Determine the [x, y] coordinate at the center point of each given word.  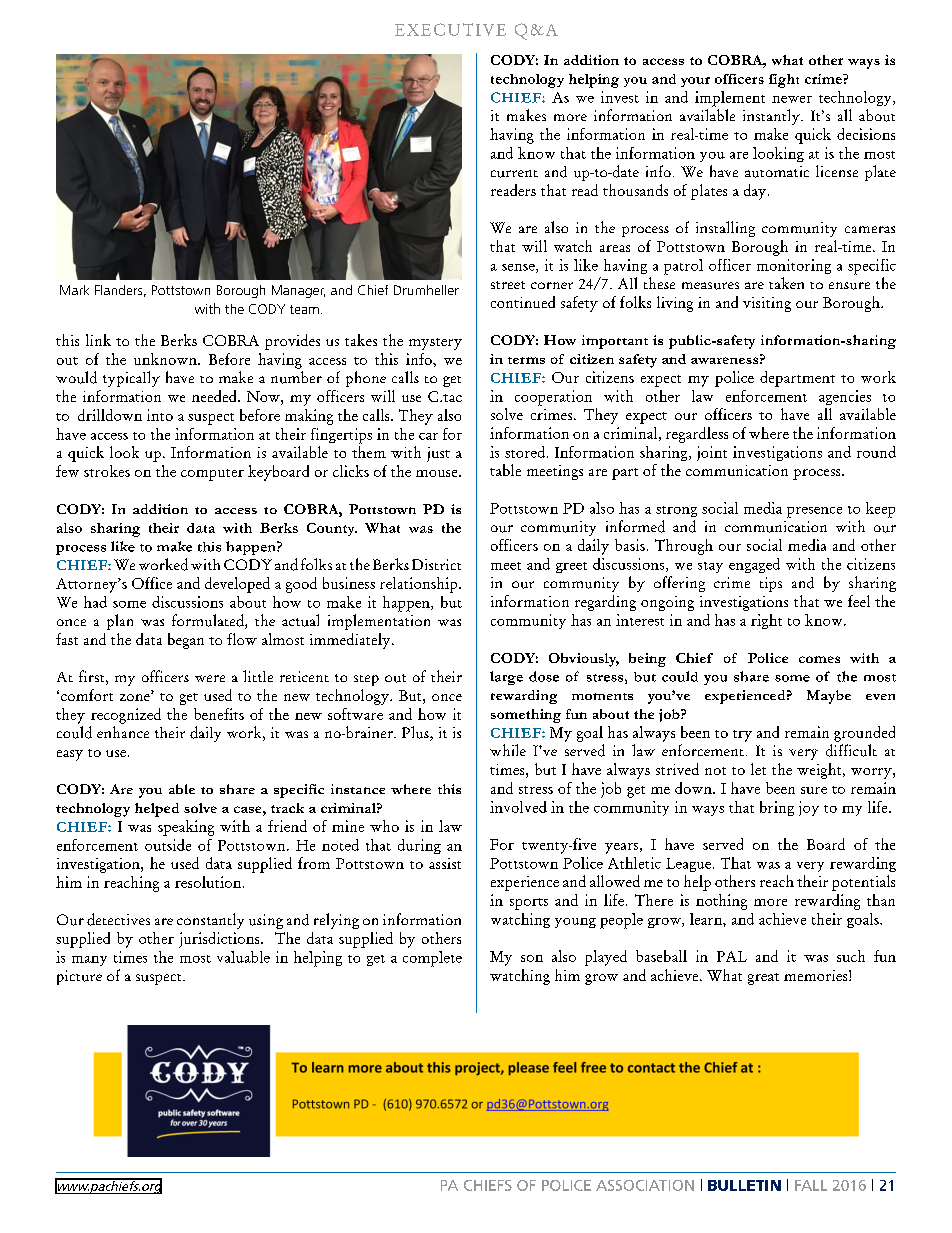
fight [784, 81]
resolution [209, 882]
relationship [420, 585]
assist [445, 863]
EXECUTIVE [450, 29]
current [514, 174]
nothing [721, 902]
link [98, 340]
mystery [435, 344]
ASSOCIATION [645, 1185]
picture [79, 977]
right [766, 621]
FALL [811, 1185]
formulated [209, 621]
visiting [767, 304]
